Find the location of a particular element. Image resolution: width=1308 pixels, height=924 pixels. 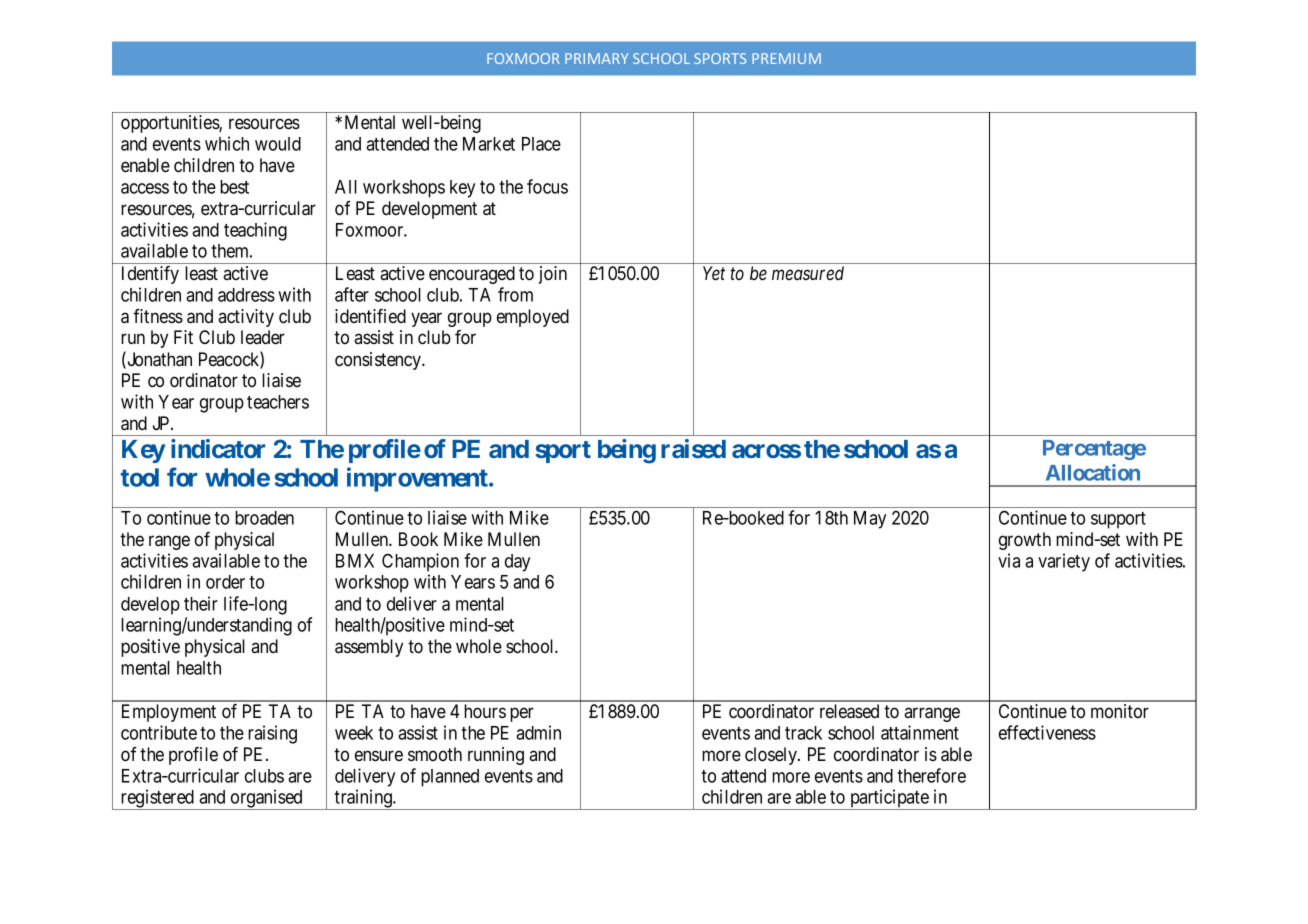

raised is located at coordinates (693, 448).
